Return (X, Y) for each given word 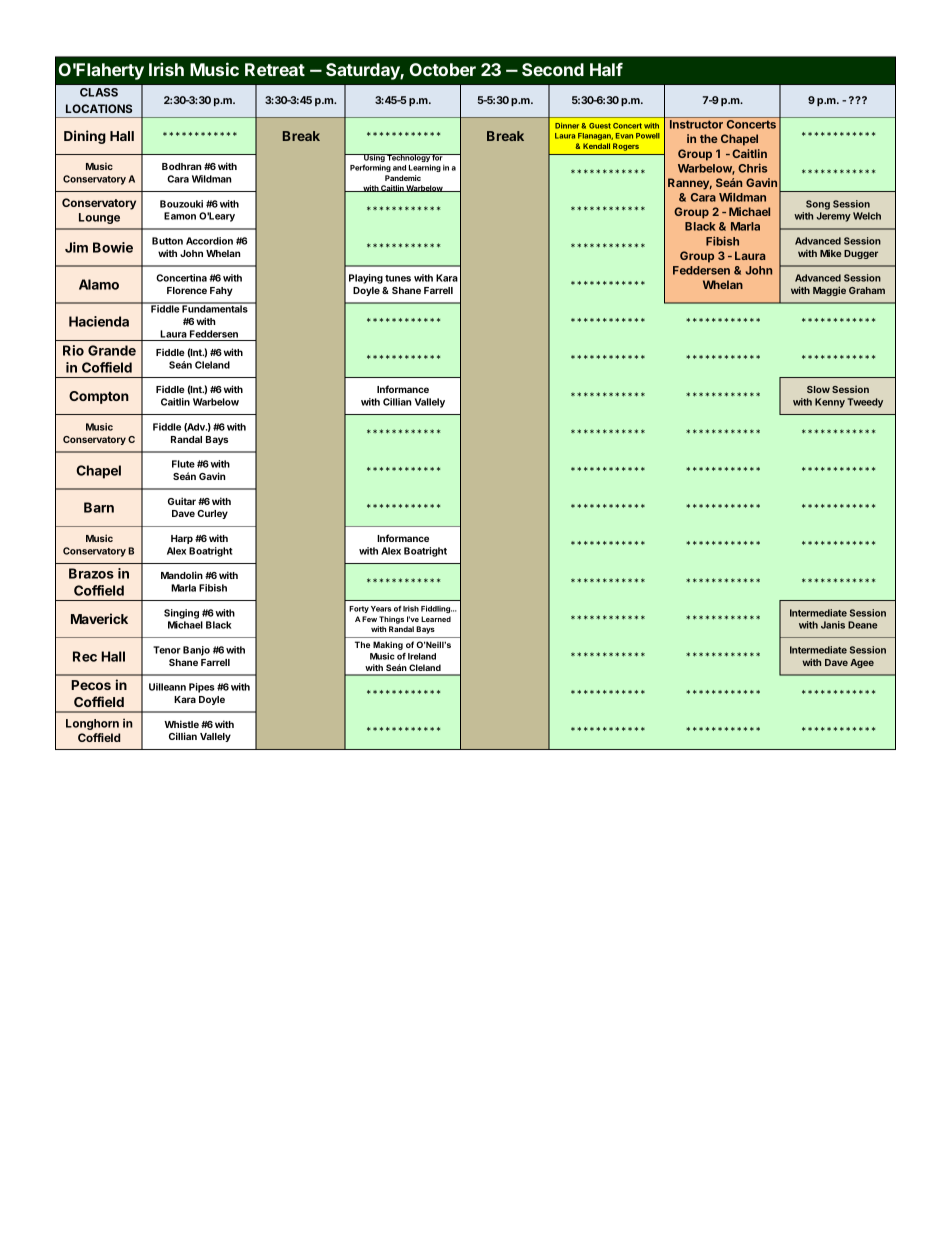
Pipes (202, 688)
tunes (398, 278)
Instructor (696, 124)
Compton (99, 397)
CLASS (99, 92)
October (443, 69)
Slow (818, 389)
